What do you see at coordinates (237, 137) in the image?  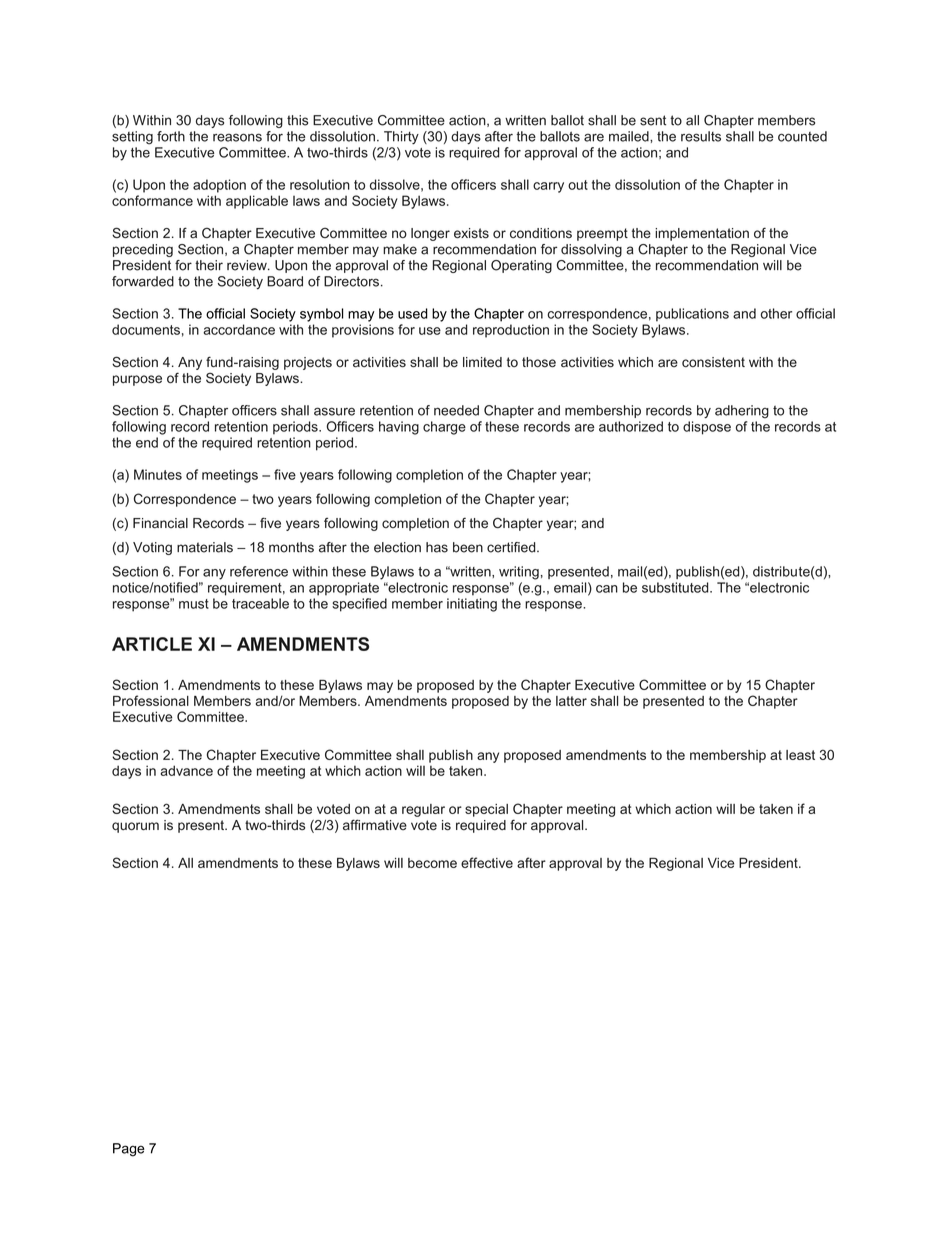 I see `reasons` at bounding box center [237, 137].
